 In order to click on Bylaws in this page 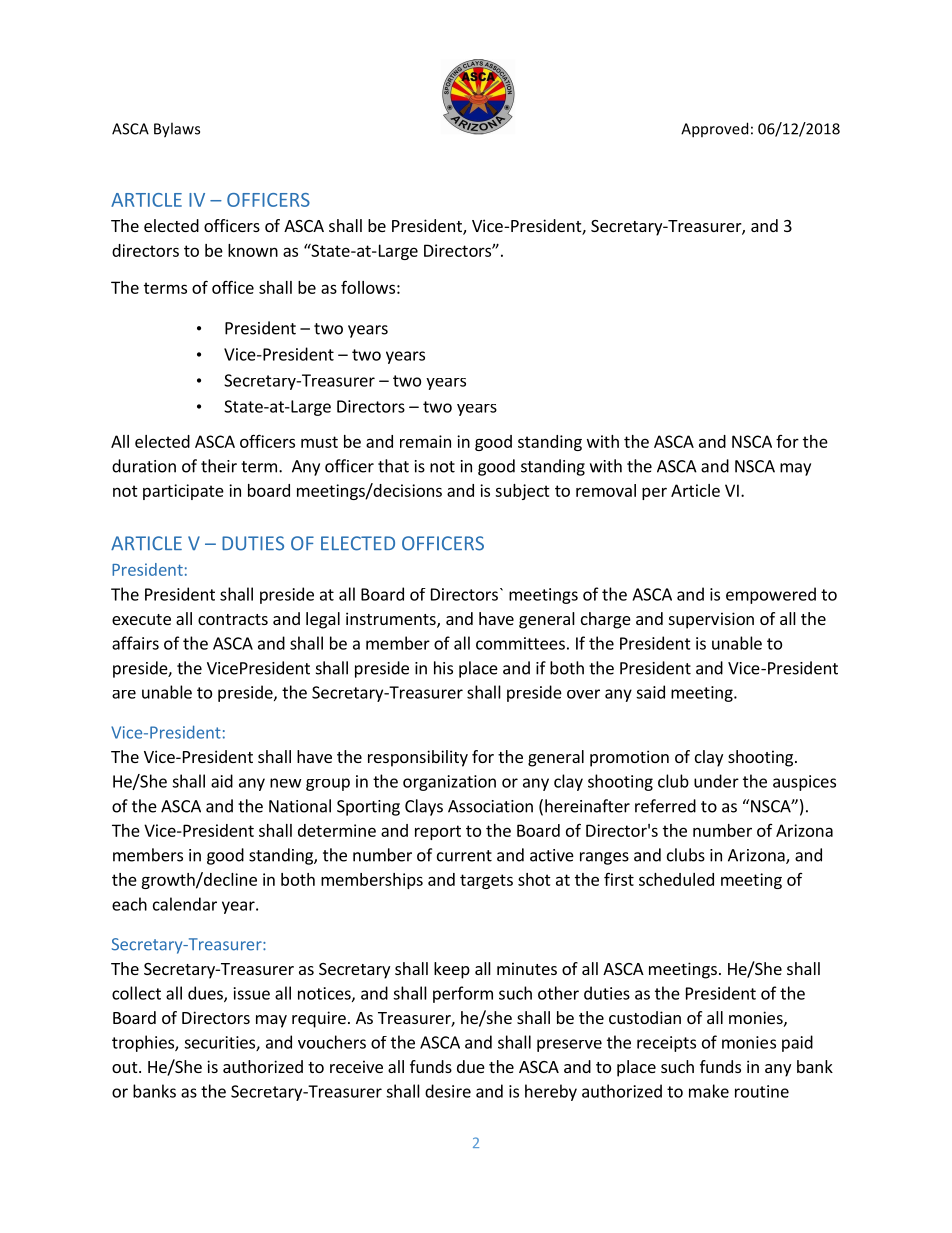, I will do `click(177, 130)`.
